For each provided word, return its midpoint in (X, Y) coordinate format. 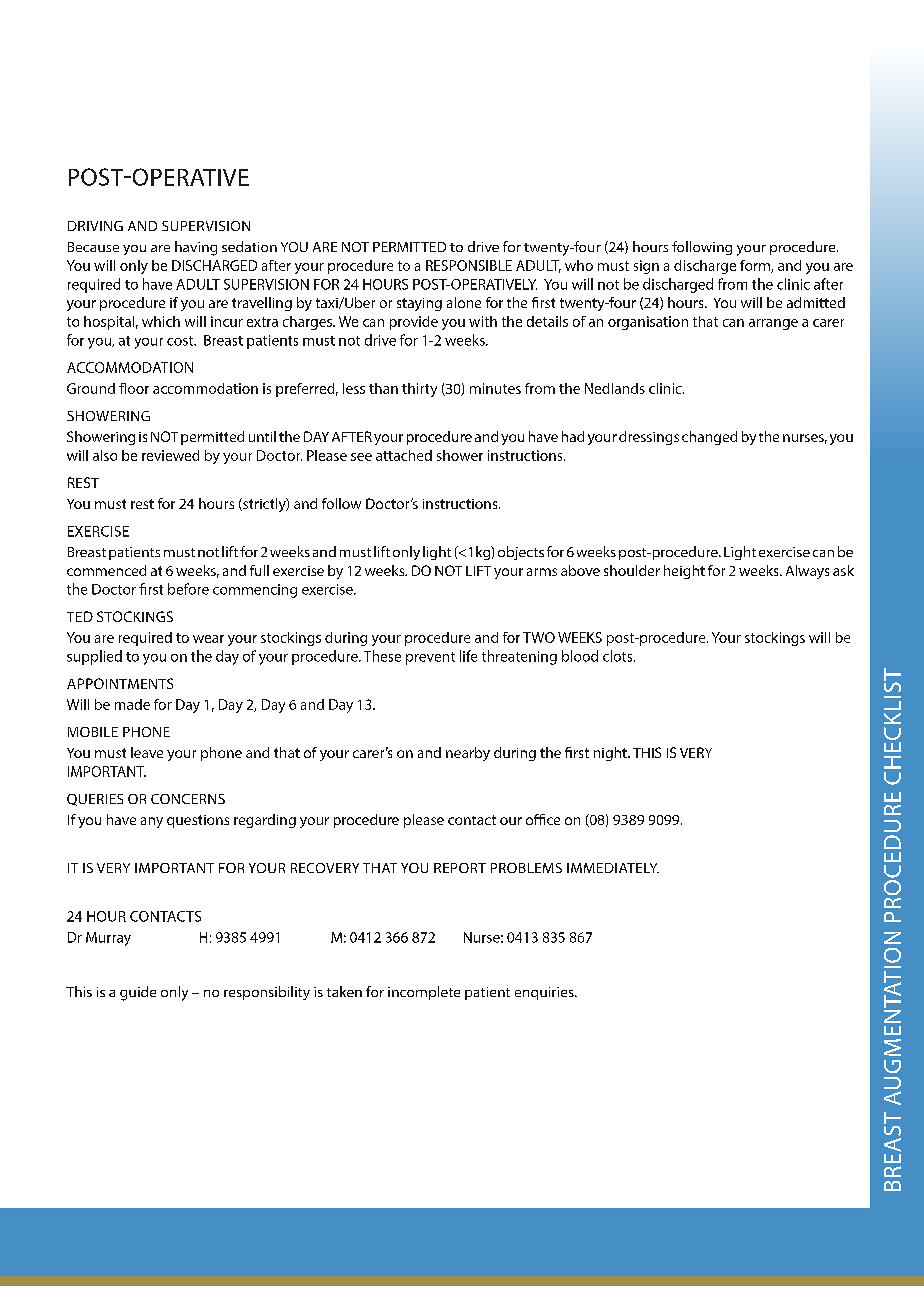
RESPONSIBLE (469, 265)
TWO (539, 637)
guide (138, 993)
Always (807, 572)
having (196, 248)
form (756, 266)
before (188, 589)
